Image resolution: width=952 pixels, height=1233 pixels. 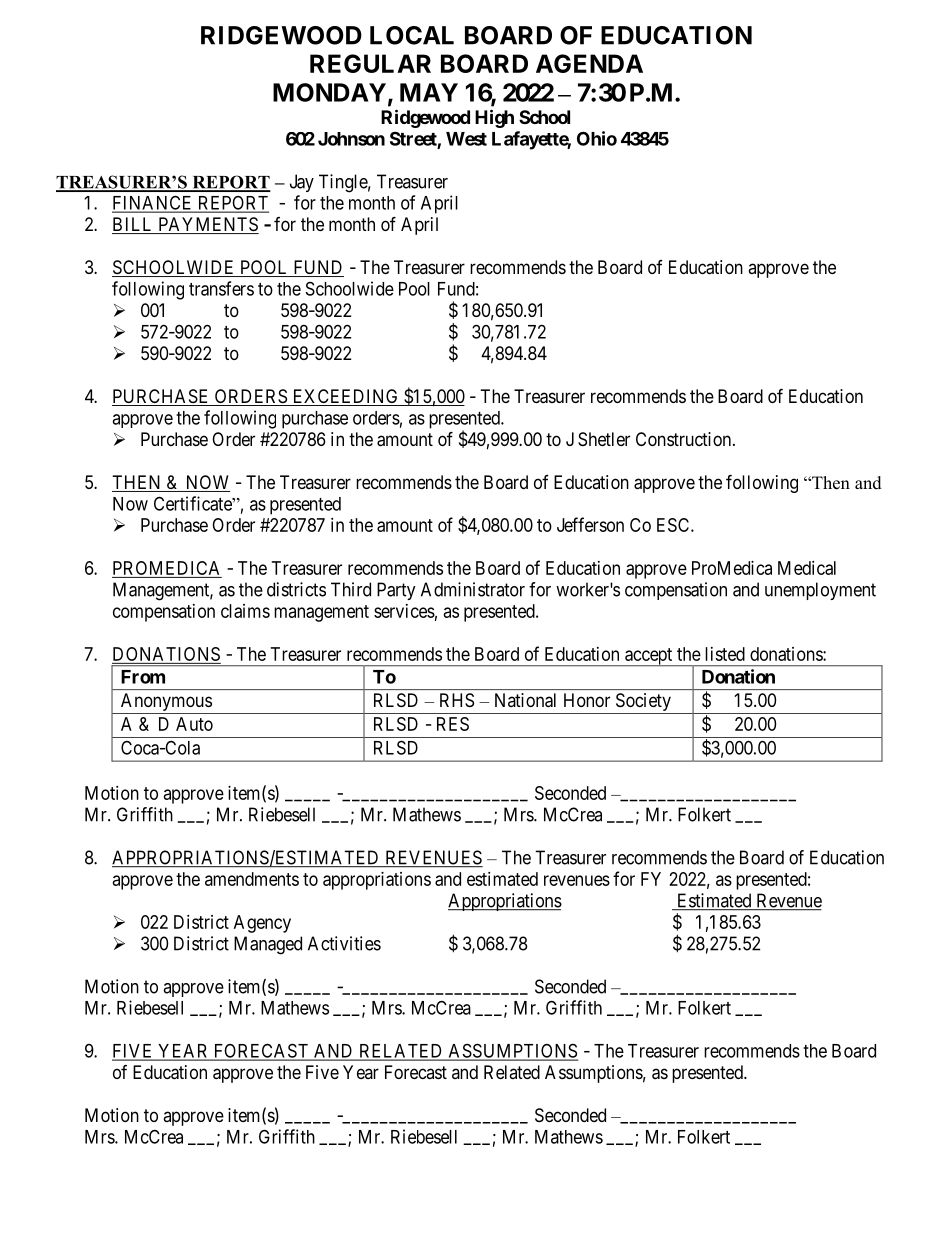 What do you see at coordinates (344, 943) in the screenshot?
I see `Activities` at bounding box center [344, 943].
